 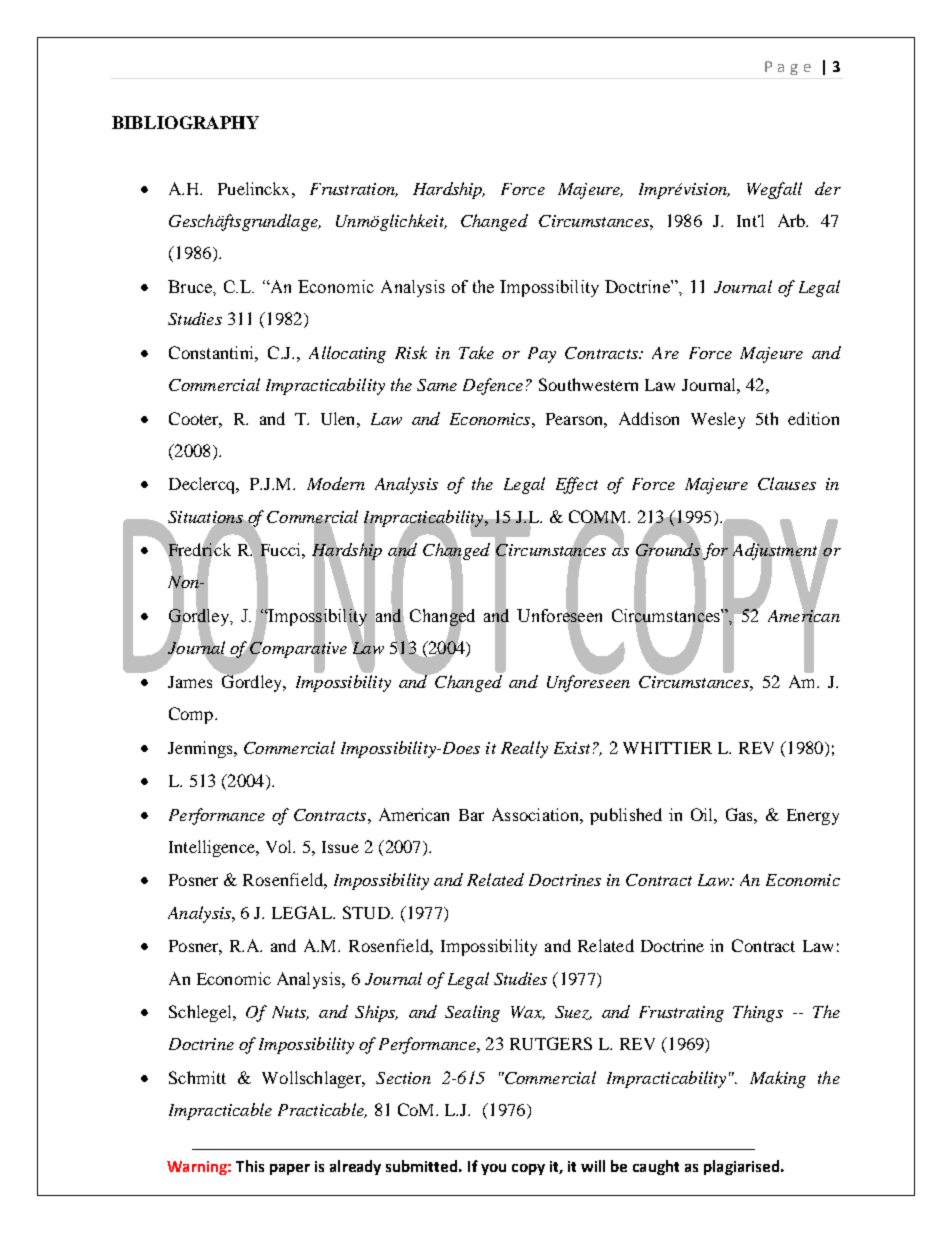 What do you see at coordinates (250, 1166) in the page?
I see `This` at bounding box center [250, 1166].
